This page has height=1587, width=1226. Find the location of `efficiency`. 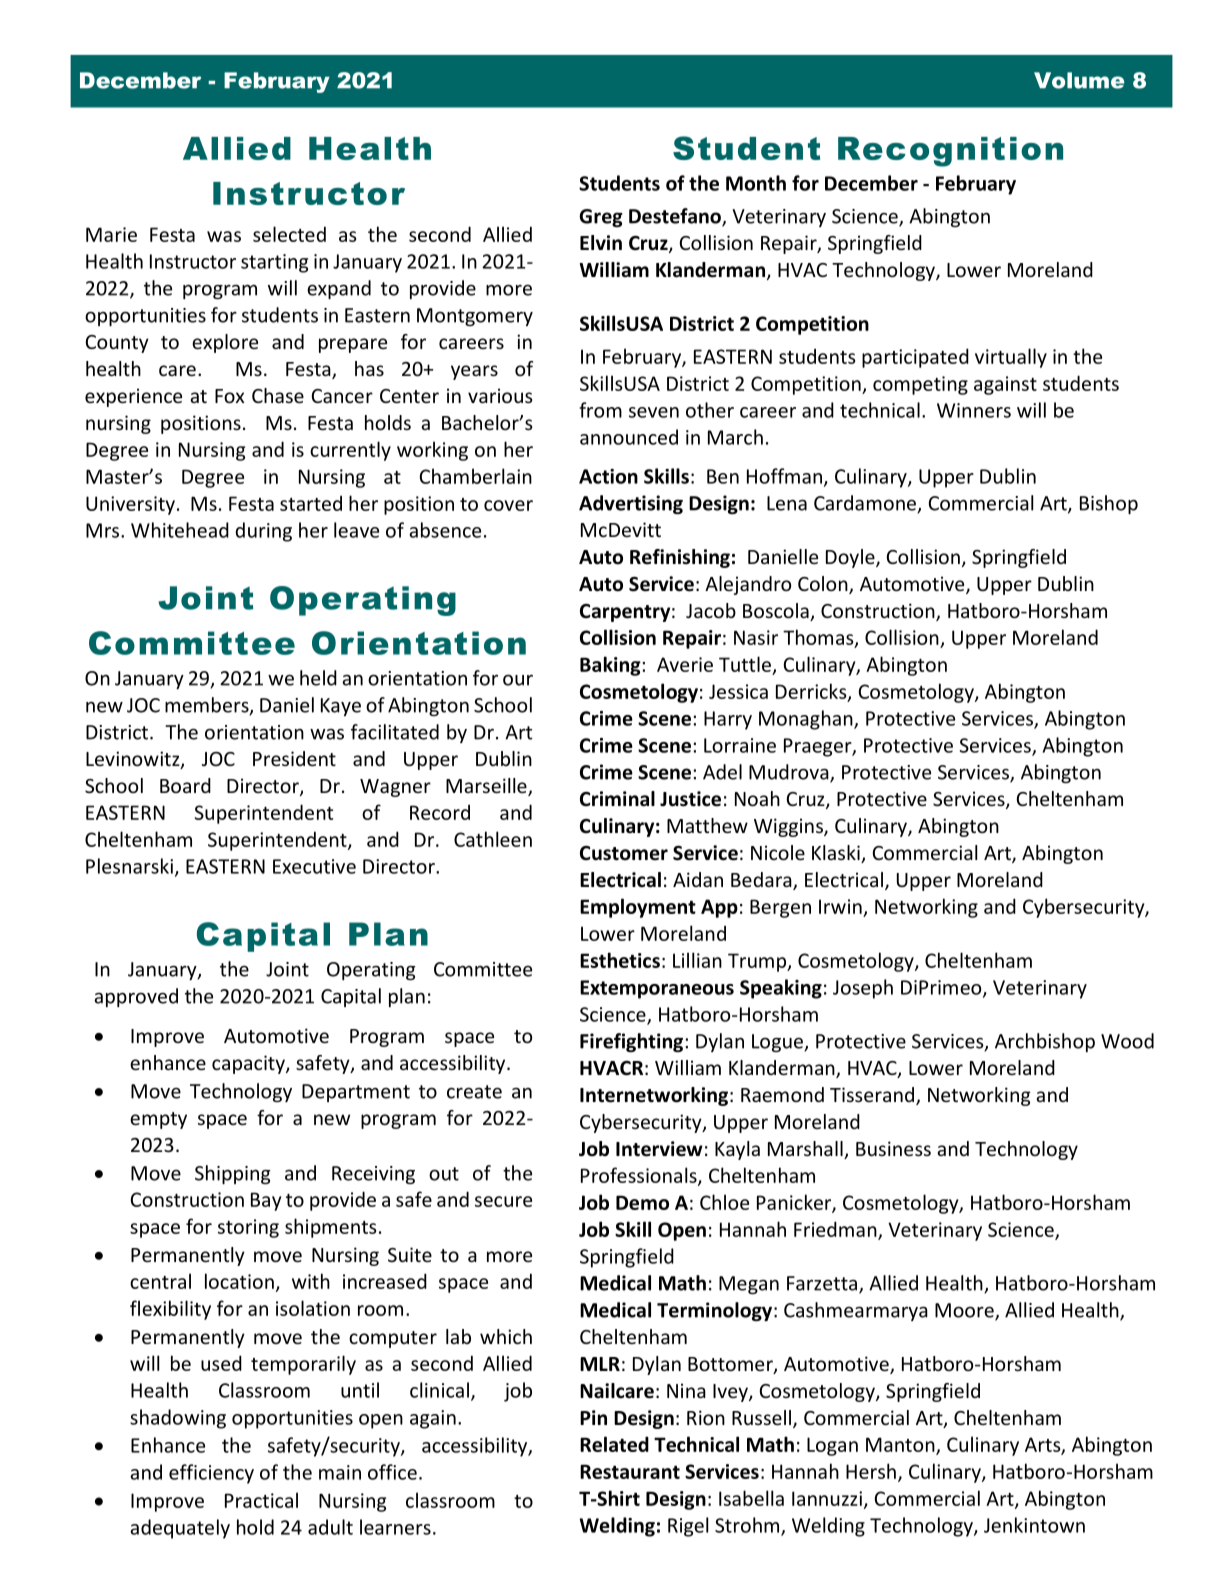

efficiency is located at coordinates (211, 1474).
